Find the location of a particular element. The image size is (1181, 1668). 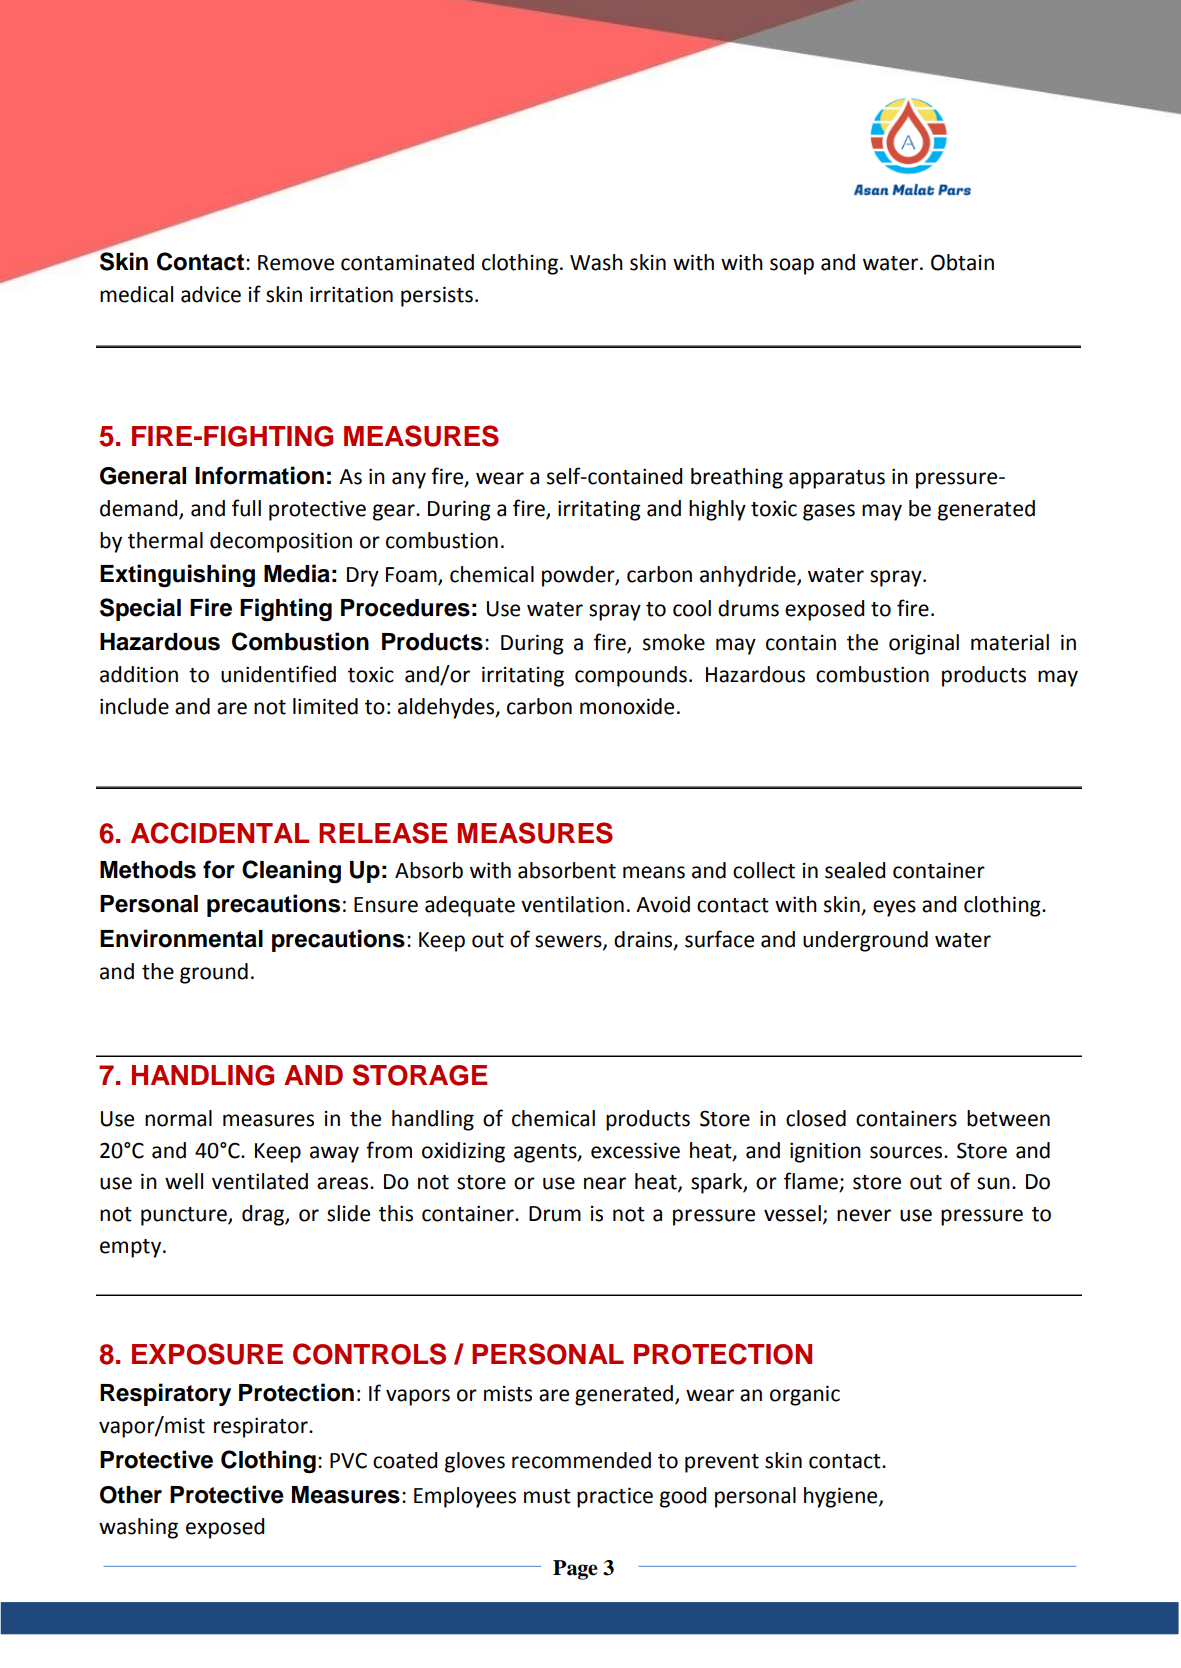

ventilation is located at coordinates (572, 904).
